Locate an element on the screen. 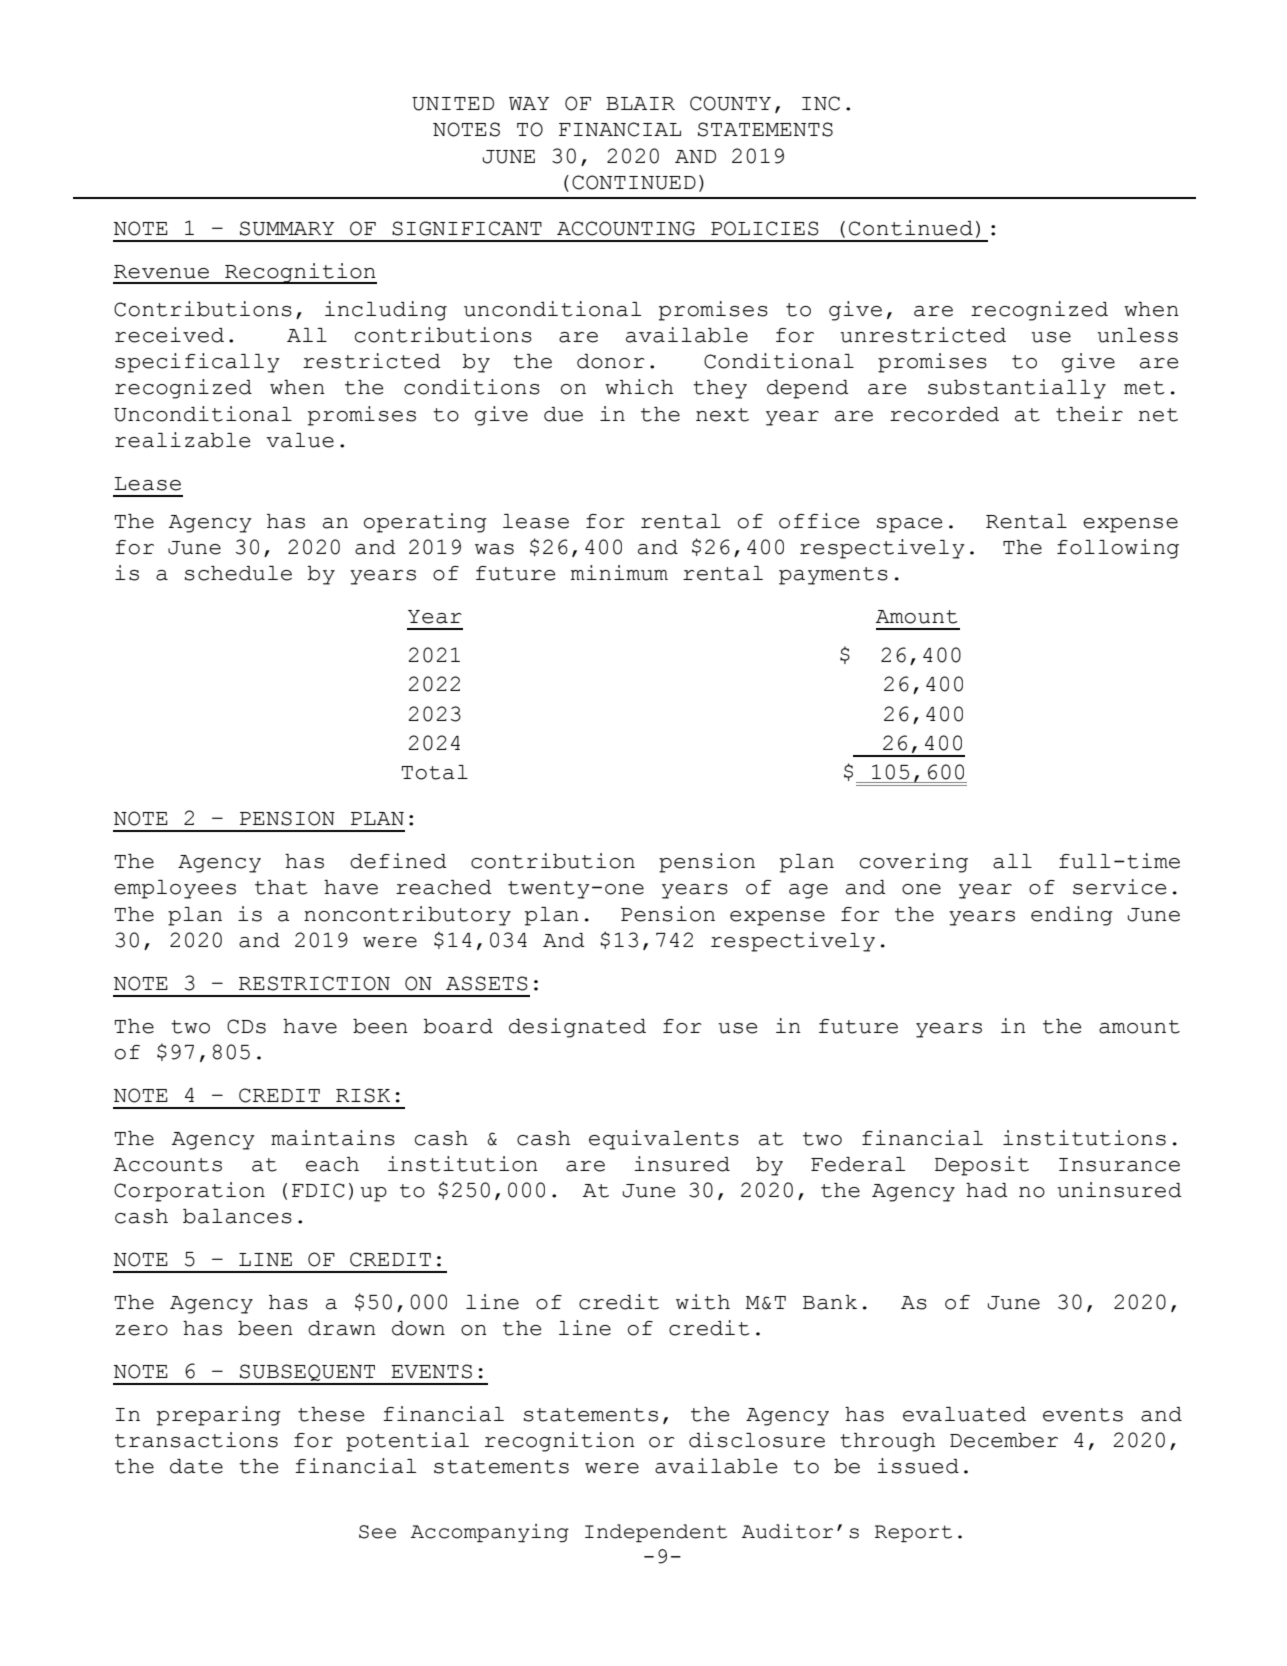 The height and width of the screenshot is (1666, 1287). BLAIR is located at coordinates (640, 103).
